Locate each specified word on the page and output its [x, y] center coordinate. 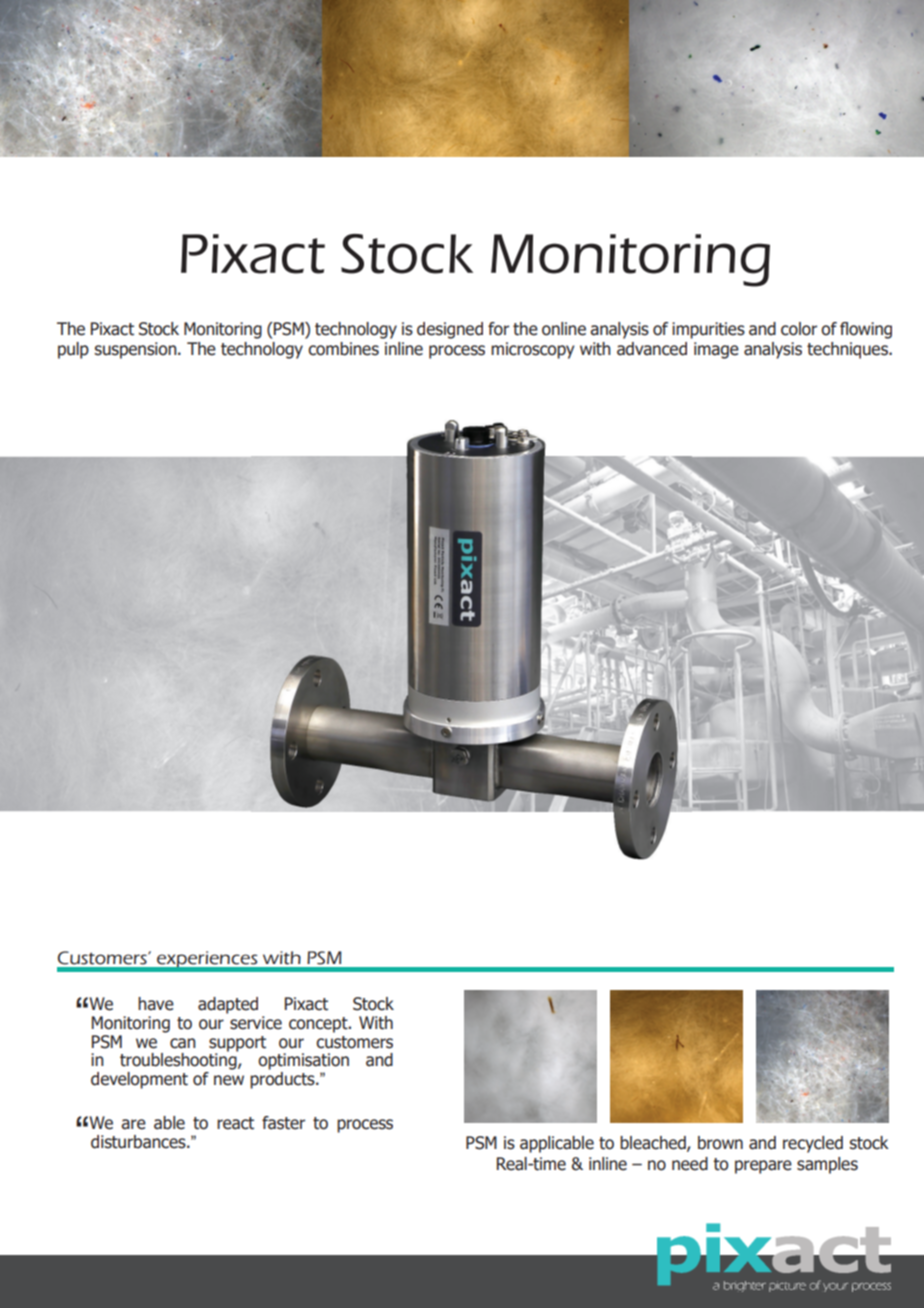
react [235, 1123]
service [256, 1023]
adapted [228, 1005]
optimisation [303, 1061]
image [716, 350]
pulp [73, 350]
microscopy [533, 350]
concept [319, 1025]
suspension [137, 350]
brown [720, 1143]
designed [450, 330]
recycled [813, 1144]
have [156, 1004]
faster [283, 1123]
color [799, 329]
